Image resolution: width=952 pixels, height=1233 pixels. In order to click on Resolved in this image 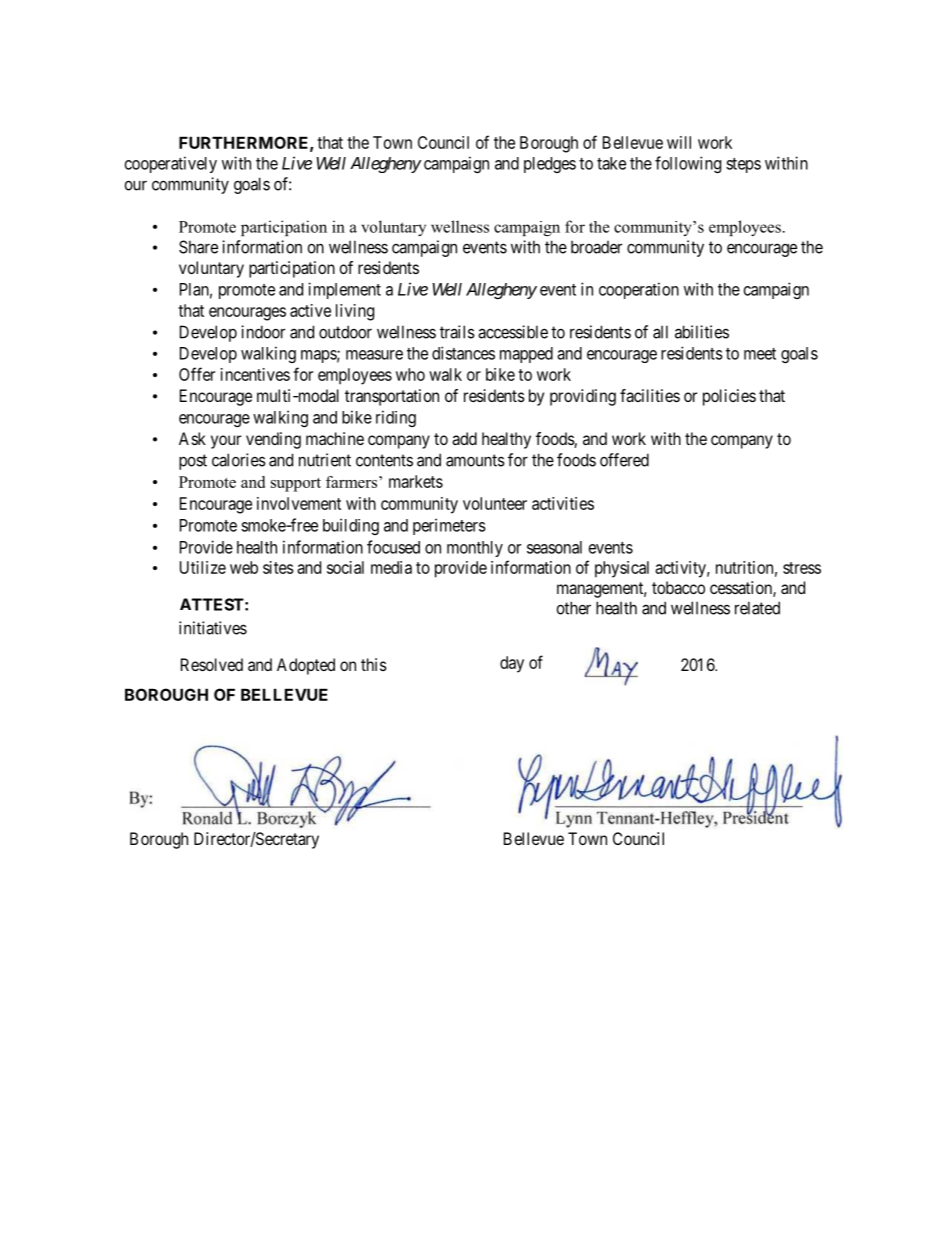, I will do `click(212, 664)`.
